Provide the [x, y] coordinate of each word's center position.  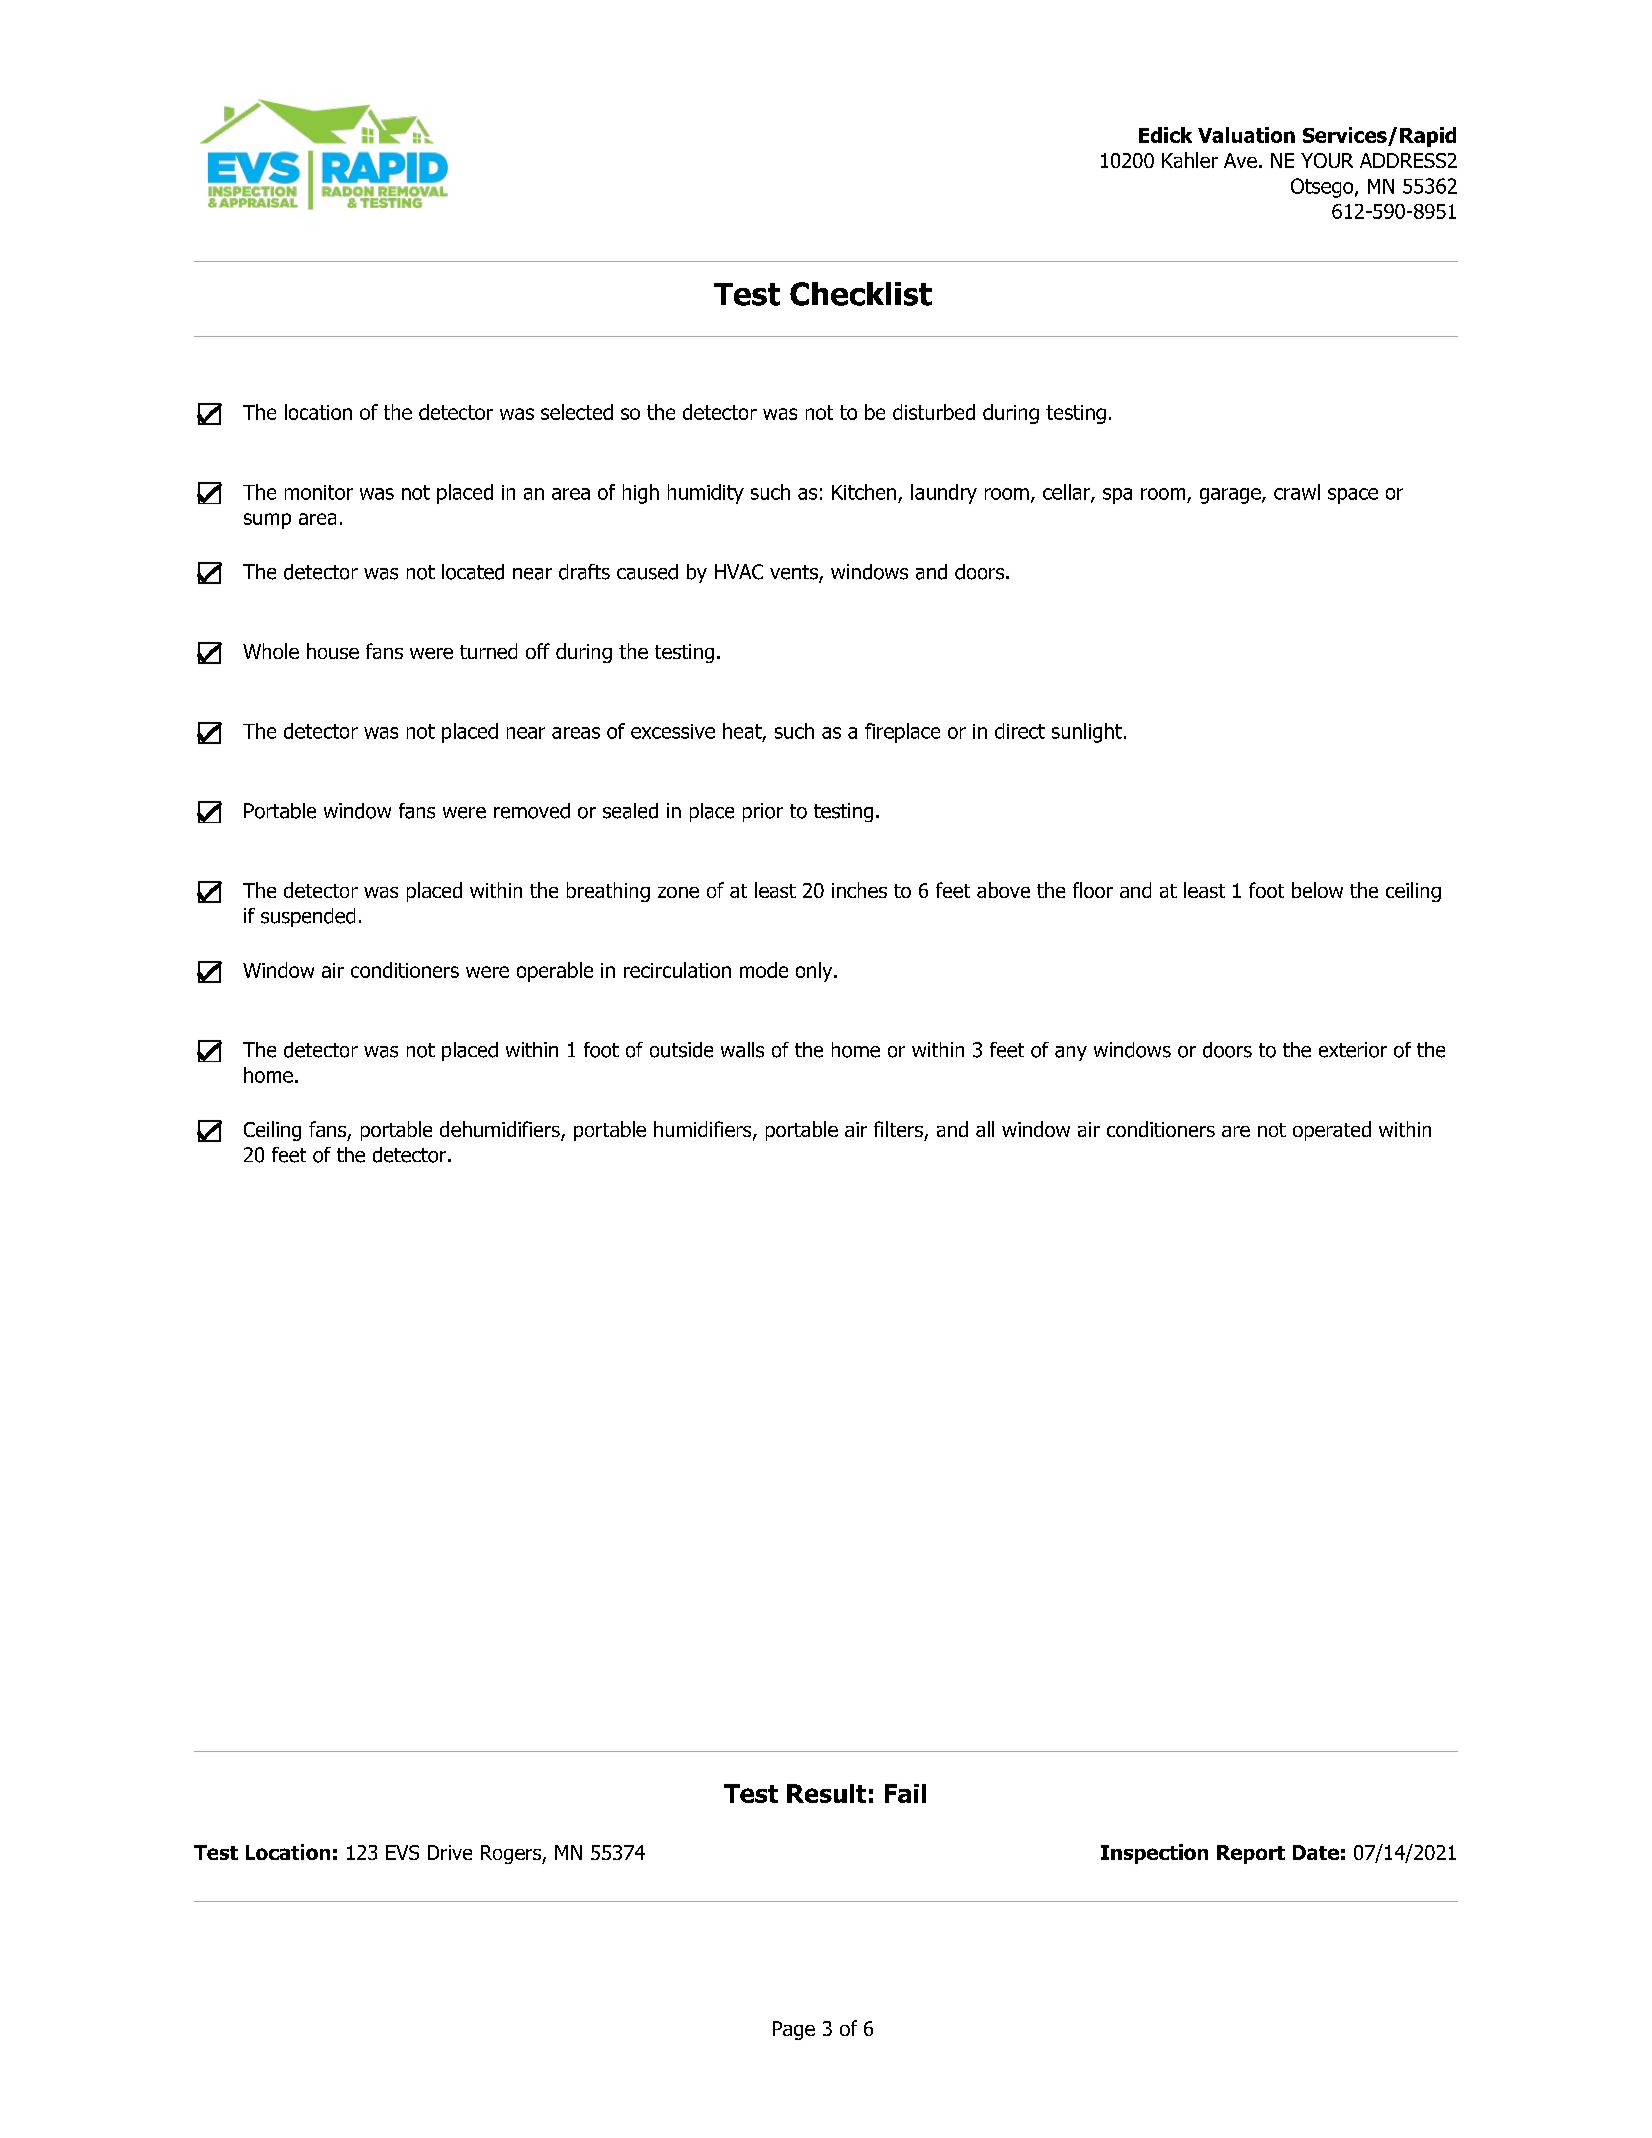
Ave [1240, 160]
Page [794, 2030]
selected [577, 412]
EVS [402, 1852]
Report [1251, 1854]
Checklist [861, 294]
